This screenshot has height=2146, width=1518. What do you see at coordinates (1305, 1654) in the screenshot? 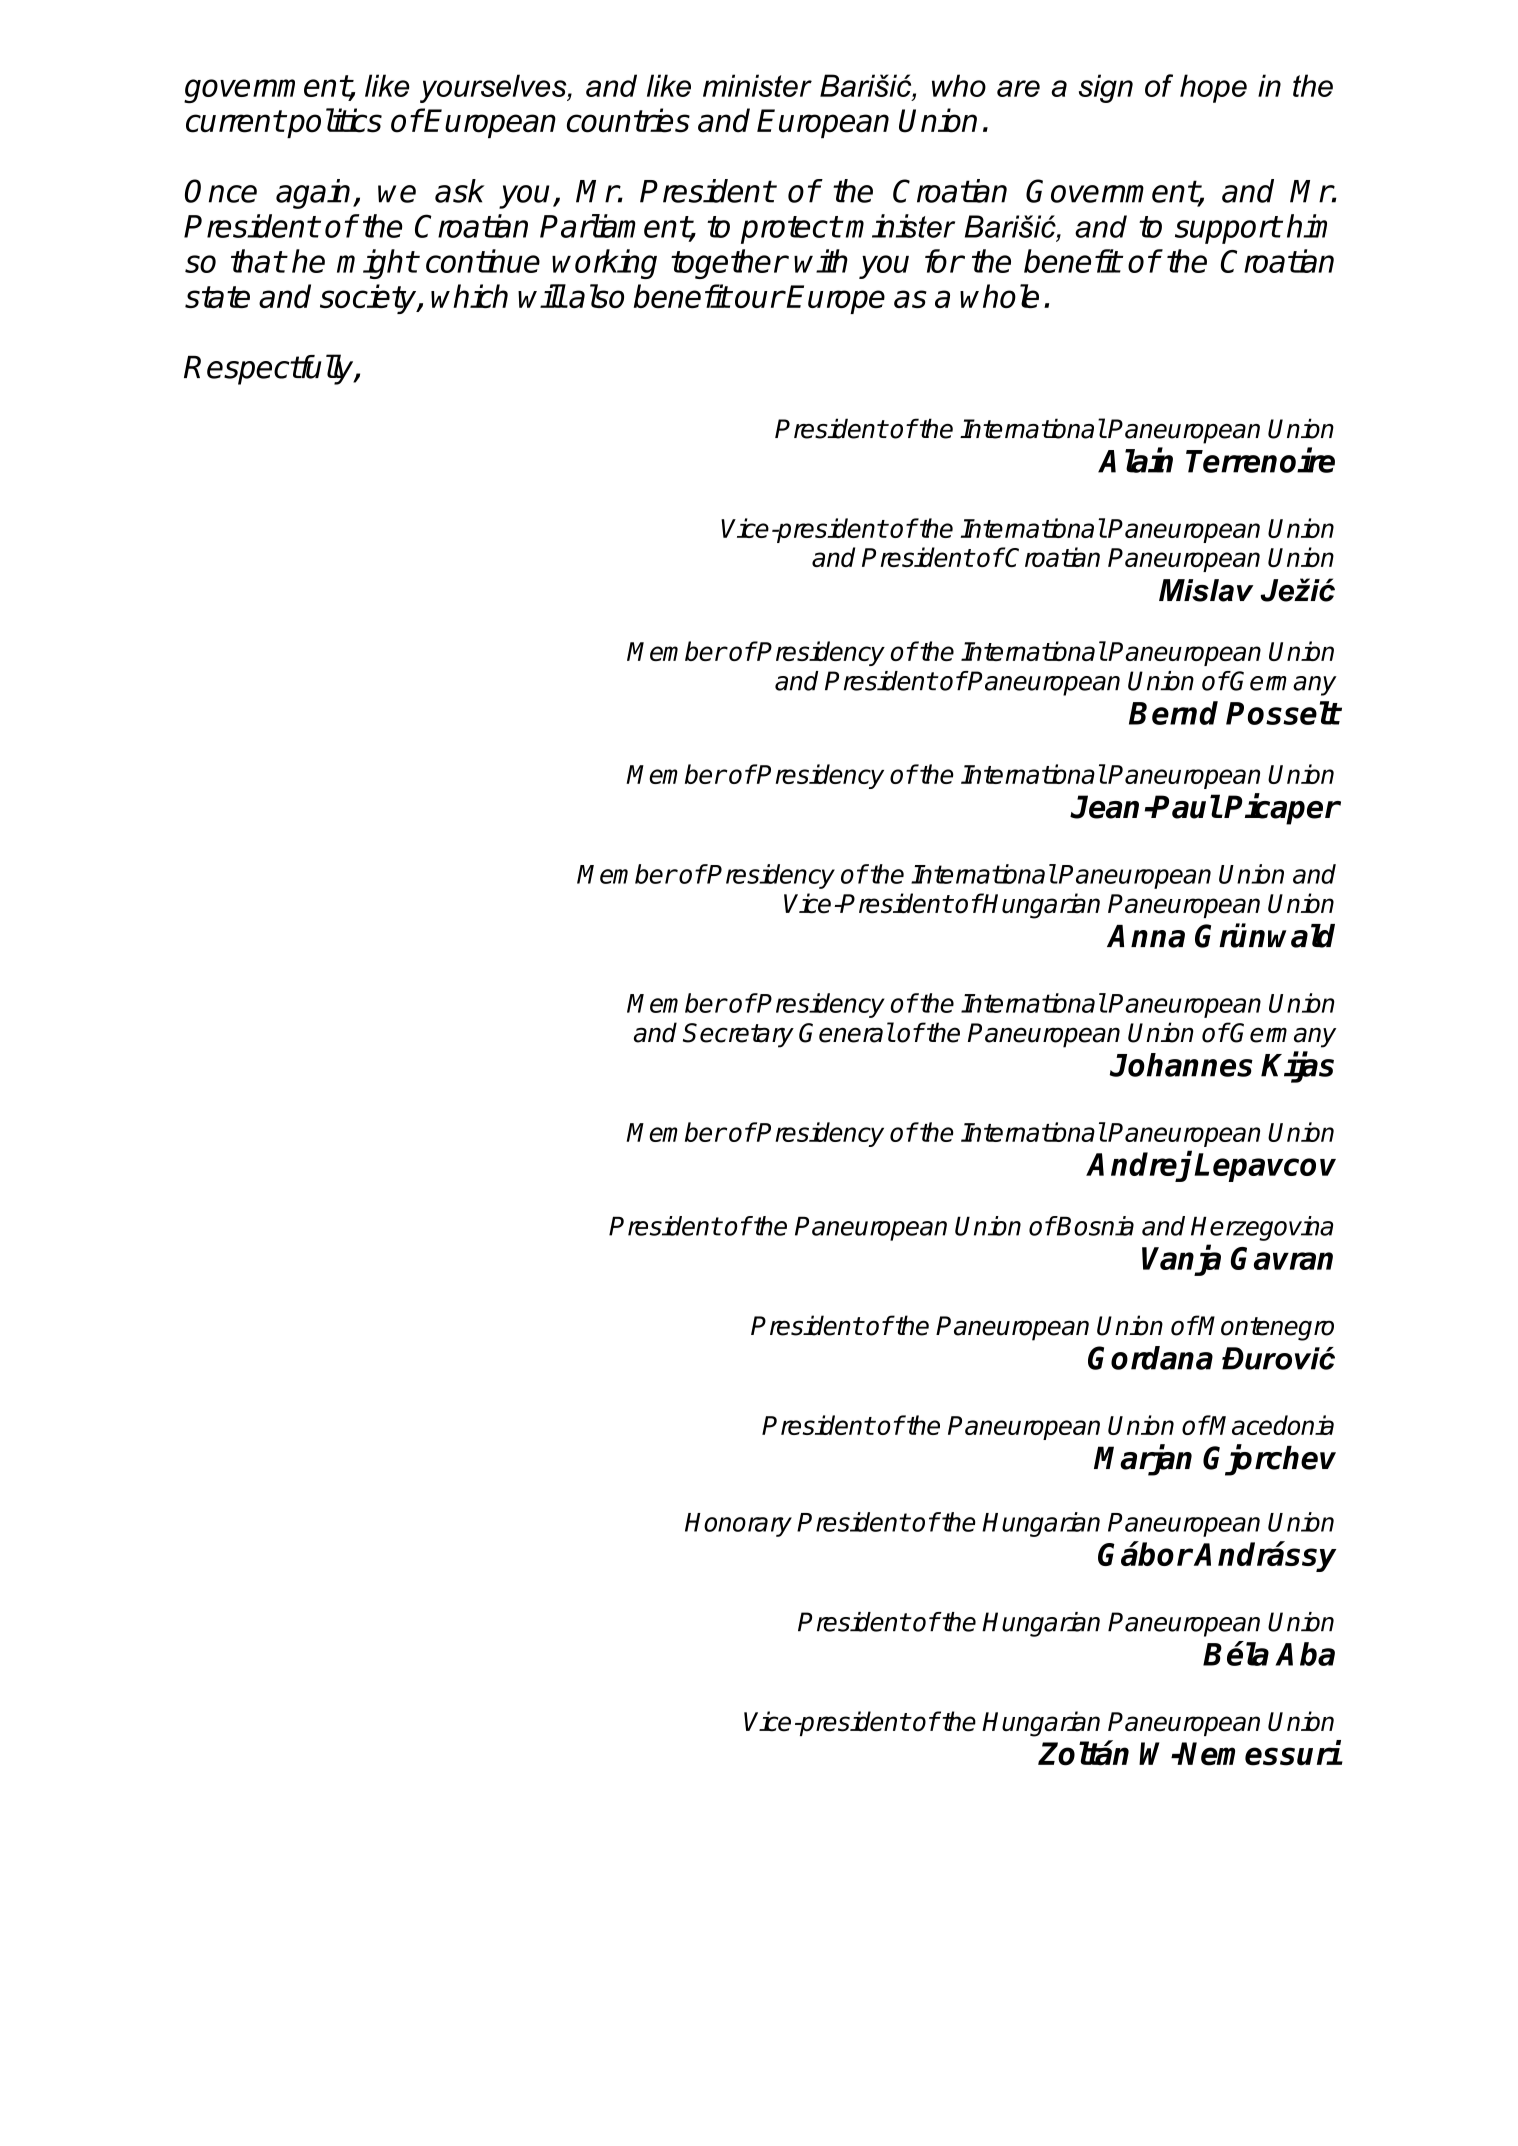
I see `Aba` at bounding box center [1305, 1654].
